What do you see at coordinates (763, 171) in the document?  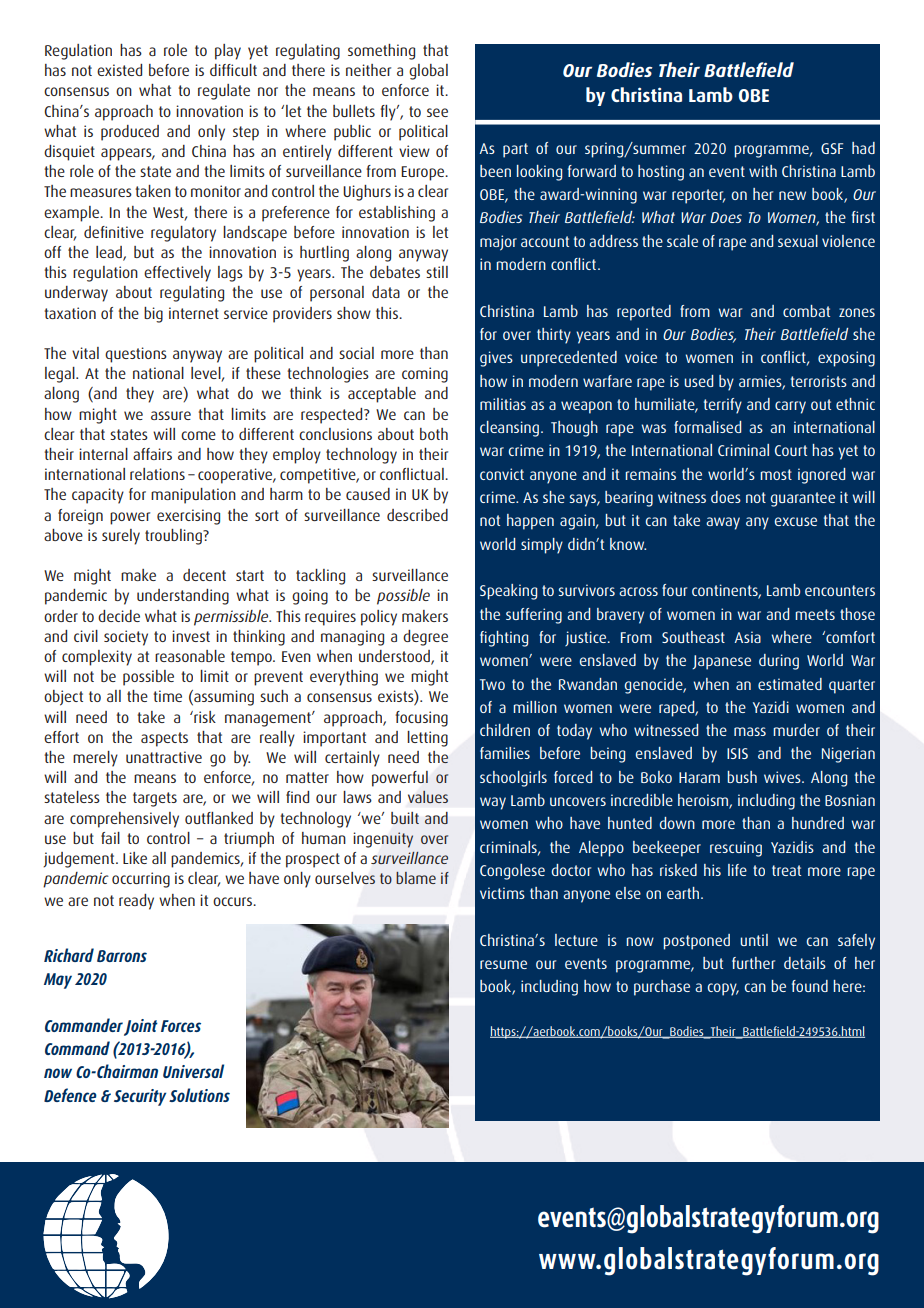 I see `with` at bounding box center [763, 171].
